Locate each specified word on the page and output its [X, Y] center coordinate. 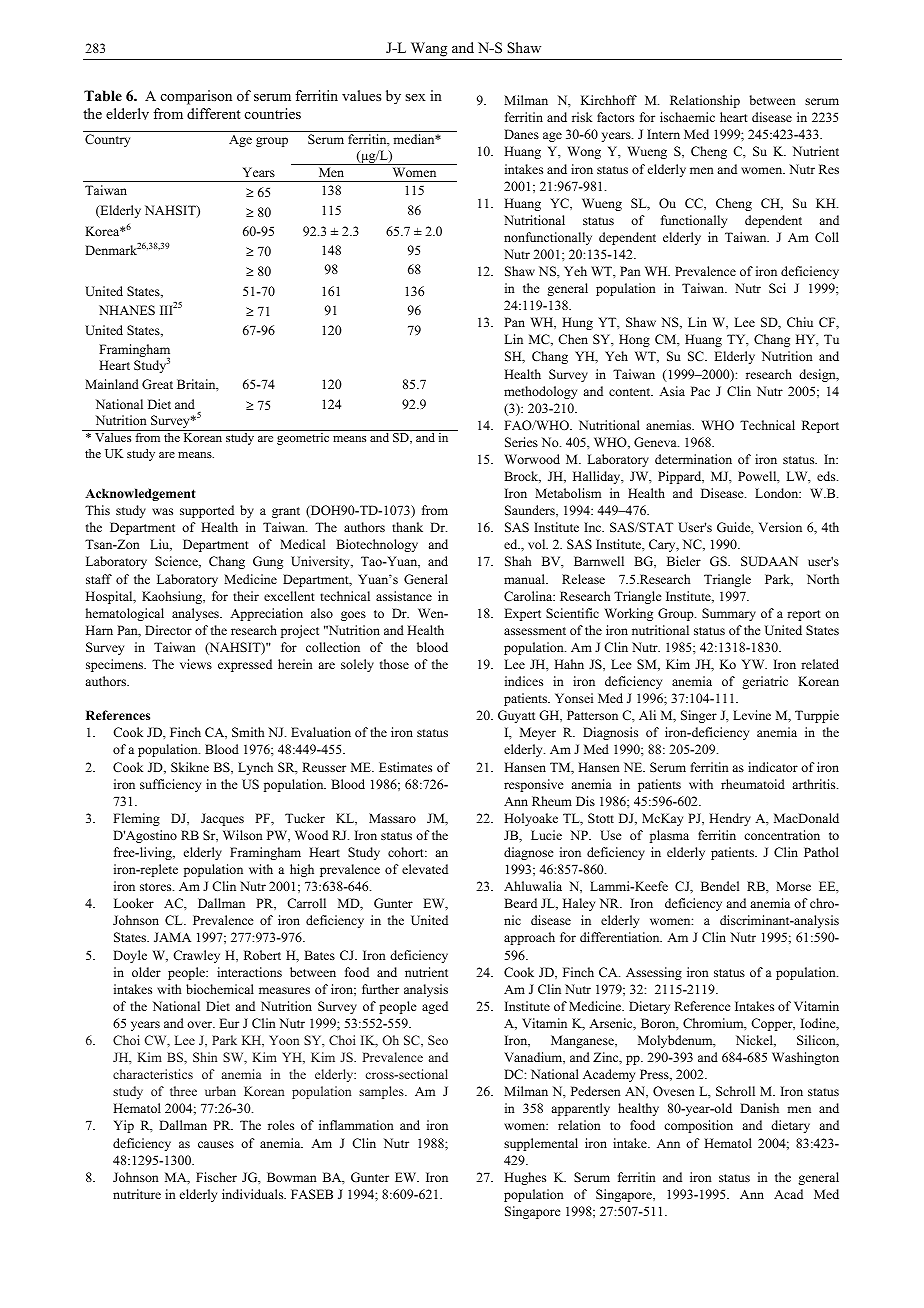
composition [698, 1126]
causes [216, 1144]
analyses [196, 614]
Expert [522, 614]
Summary [729, 614]
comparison [196, 97]
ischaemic [687, 117]
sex [415, 97]
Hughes [525, 1178]
